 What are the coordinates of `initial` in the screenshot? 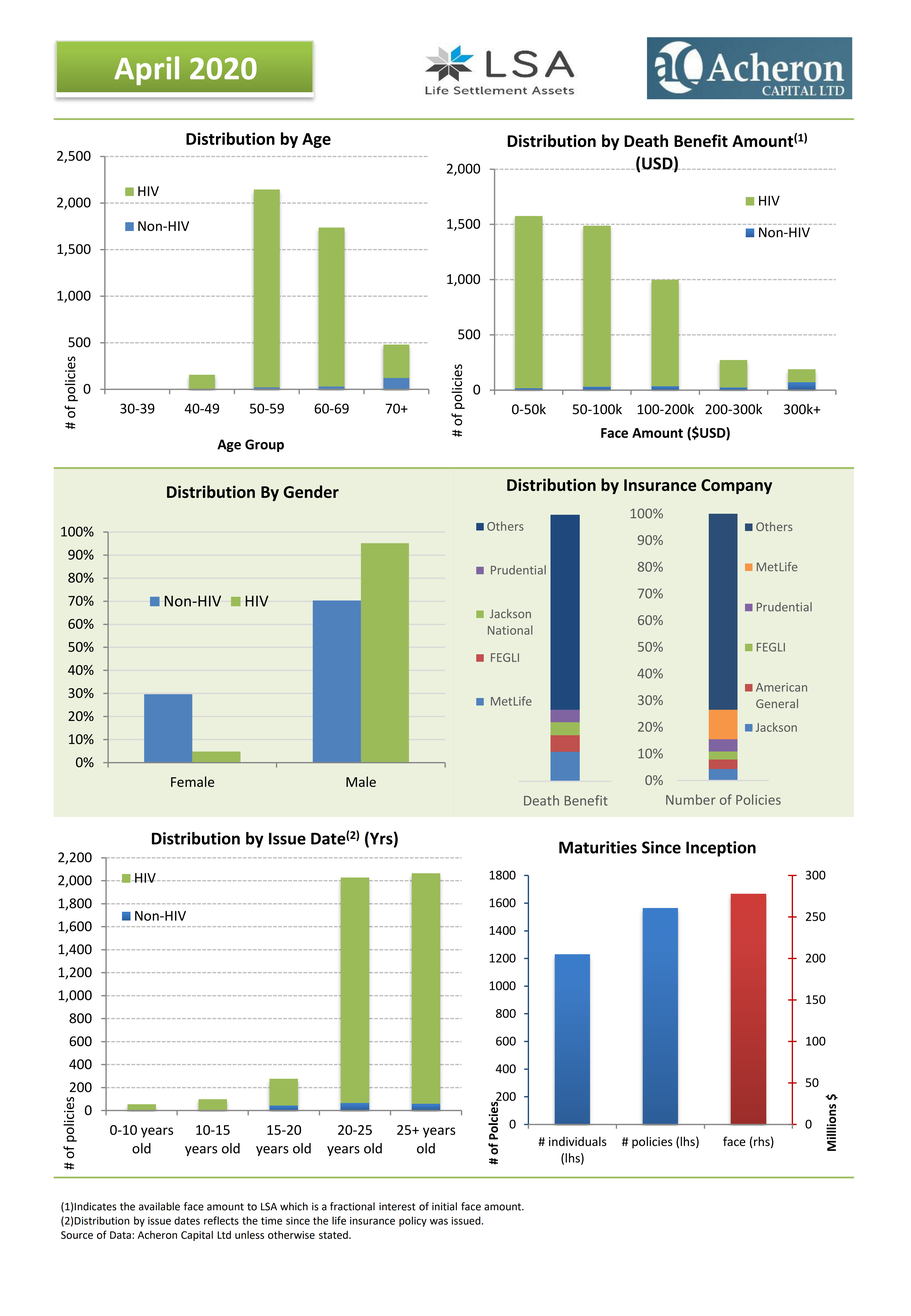 It's located at (444, 1206).
